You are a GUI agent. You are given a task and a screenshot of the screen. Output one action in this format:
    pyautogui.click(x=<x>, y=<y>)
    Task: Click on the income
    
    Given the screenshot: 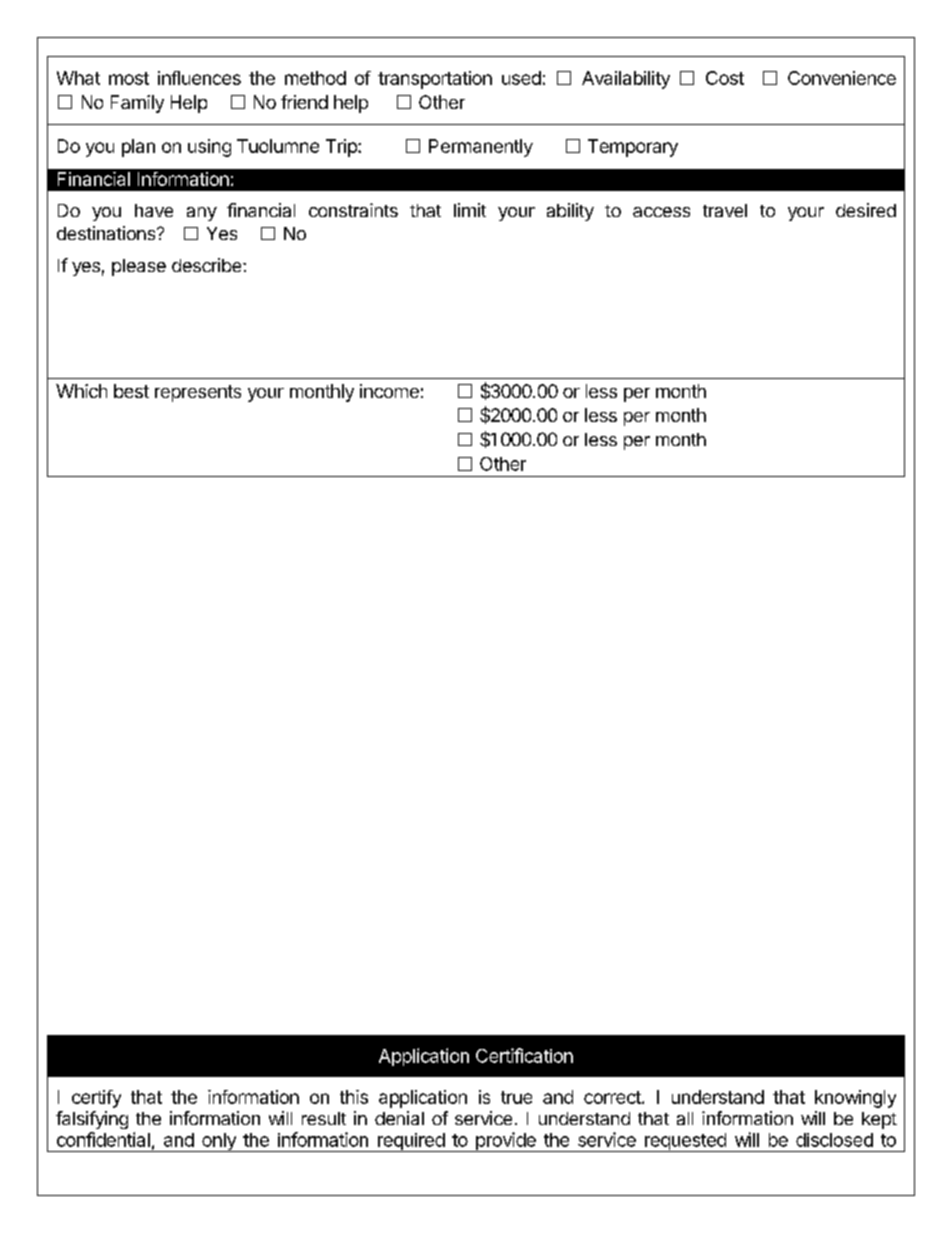 What is the action you would take?
    pyautogui.click(x=389, y=391)
